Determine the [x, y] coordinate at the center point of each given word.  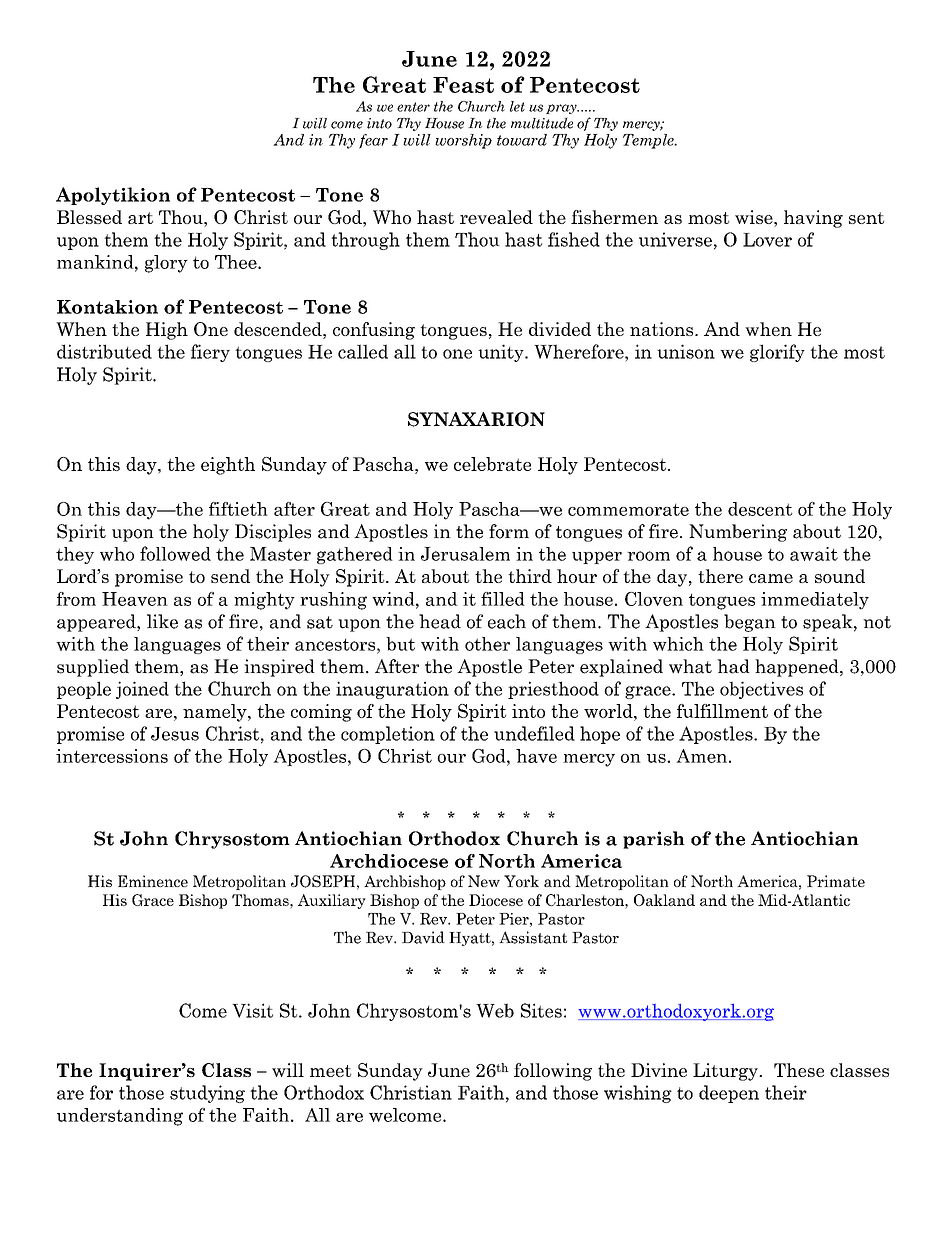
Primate [836, 881]
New [484, 881]
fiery [210, 353]
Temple [649, 141]
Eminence [153, 881]
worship [463, 141]
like [162, 621]
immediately [815, 601]
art [140, 218]
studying [207, 1094]
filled [503, 599]
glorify [777, 353]
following [553, 1072]
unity [502, 353]
